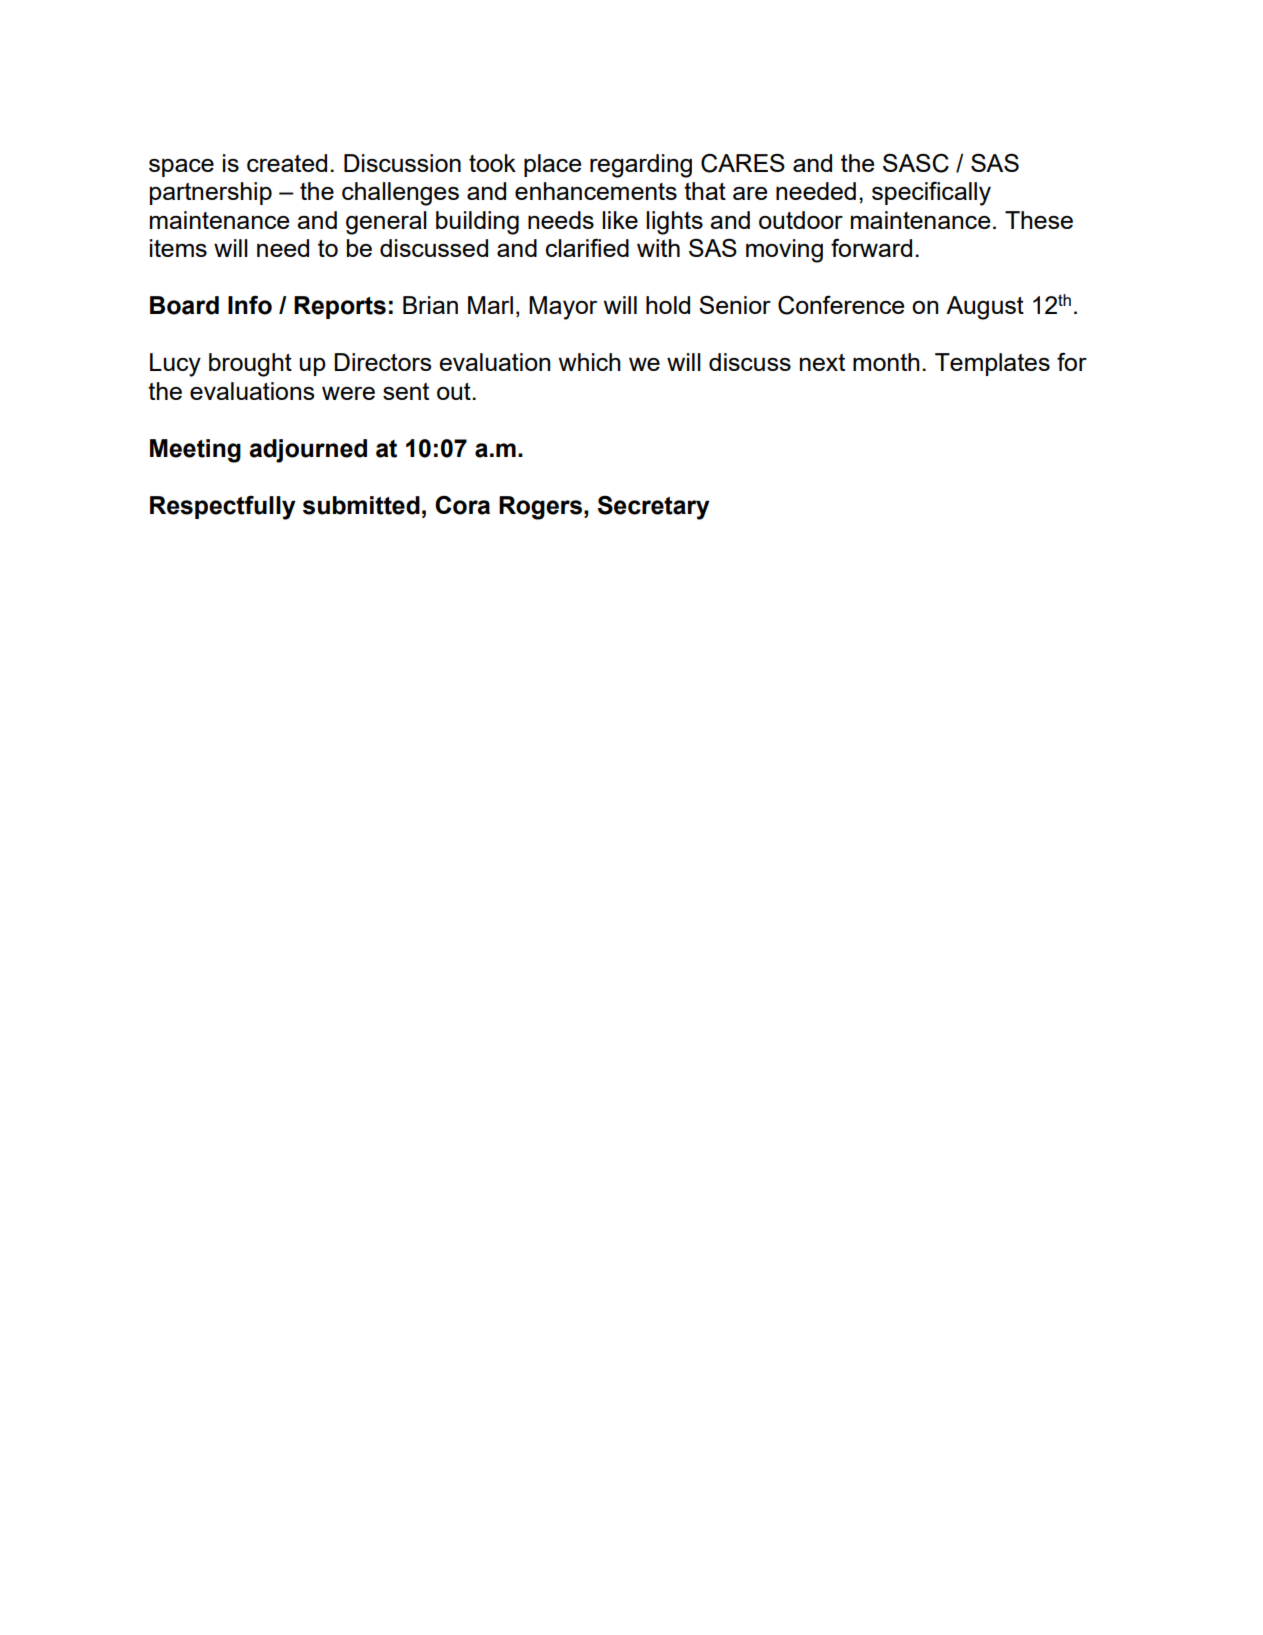 The image size is (1263, 1635). What do you see at coordinates (668, 305) in the page?
I see `hold` at bounding box center [668, 305].
